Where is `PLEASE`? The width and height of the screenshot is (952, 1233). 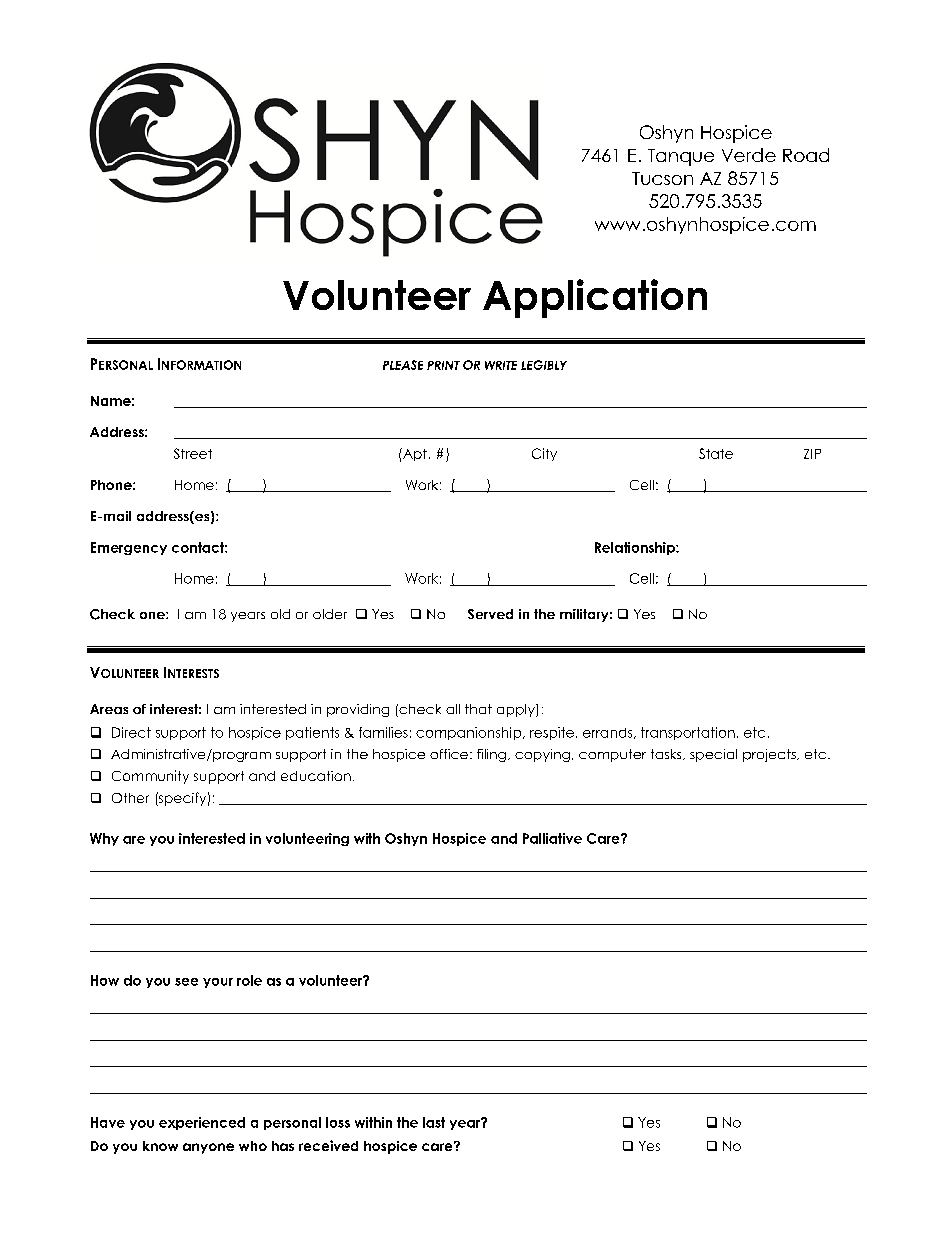
PLEASE is located at coordinates (403, 365).
